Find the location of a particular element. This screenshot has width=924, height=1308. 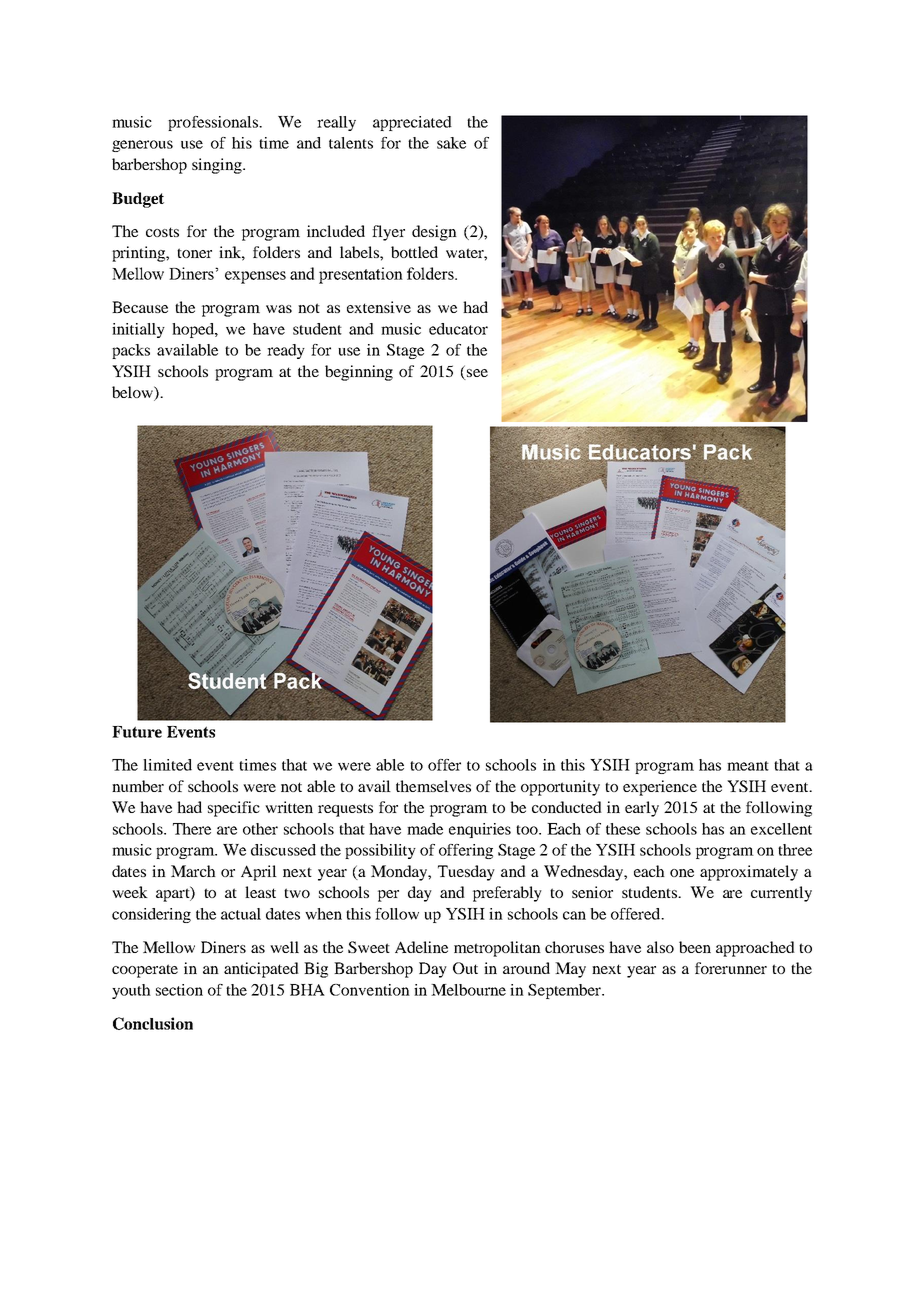

ready is located at coordinates (286, 351).
